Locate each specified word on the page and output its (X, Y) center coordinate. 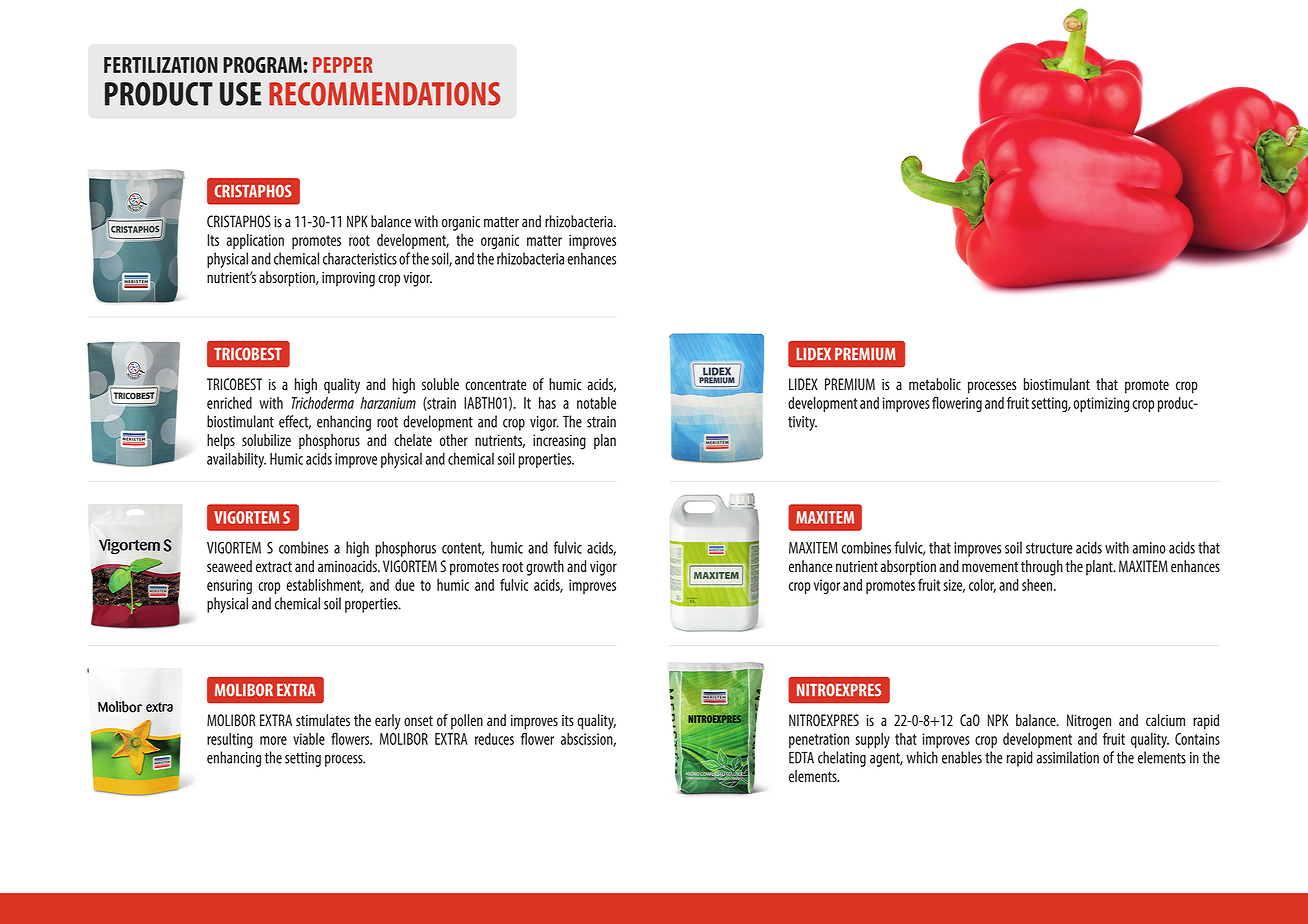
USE (240, 94)
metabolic (935, 384)
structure (1049, 548)
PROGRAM (262, 65)
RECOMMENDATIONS (384, 94)
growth (545, 568)
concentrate (495, 385)
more (273, 740)
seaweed (229, 566)
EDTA (801, 757)
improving (348, 279)
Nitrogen (1089, 722)
